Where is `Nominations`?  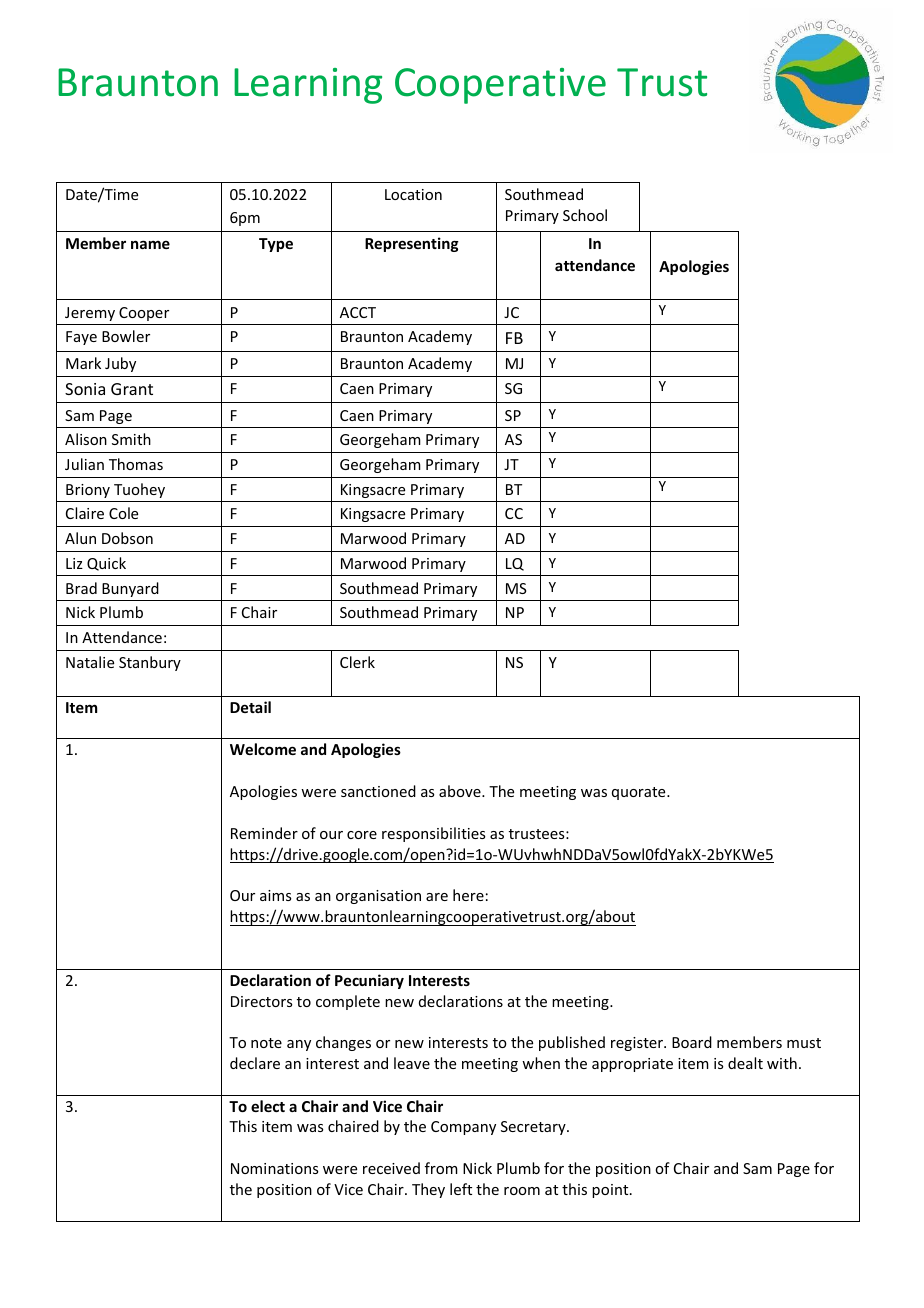
Nominations is located at coordinates (274, 1168).
